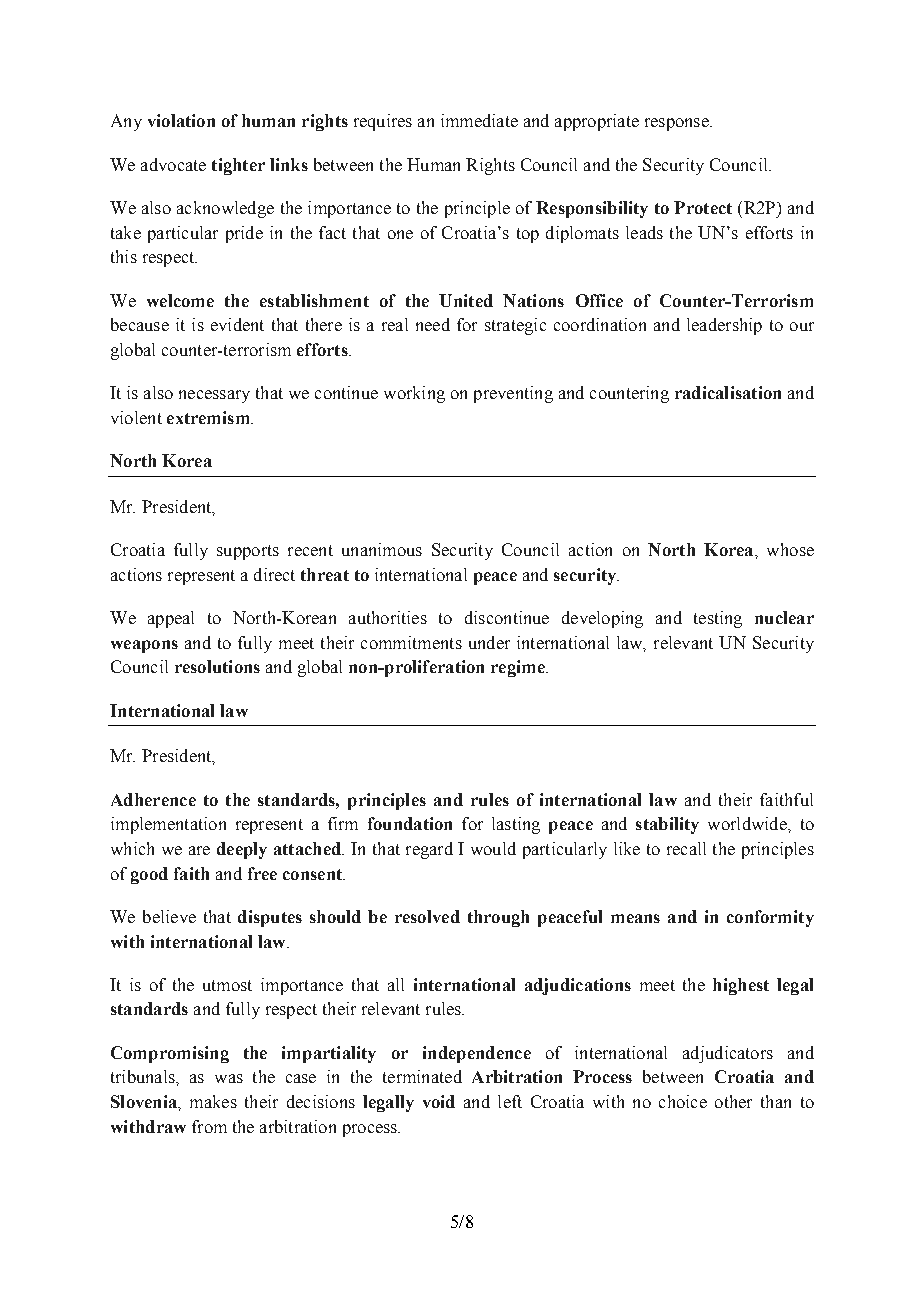  Describe the element at coordinates (209, 417) in the document. I see `extremism` at that location.
